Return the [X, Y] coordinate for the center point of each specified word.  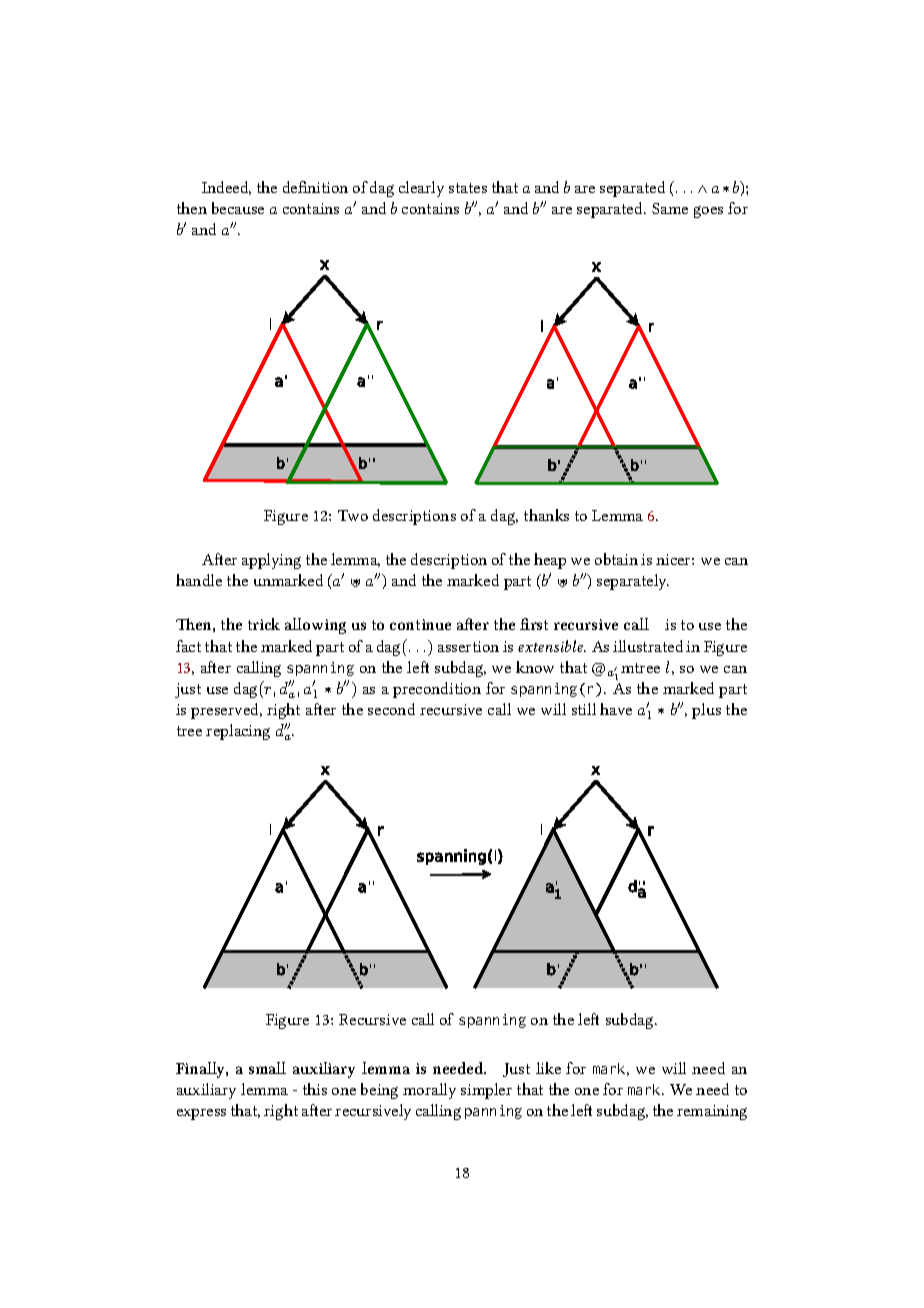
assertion [468, 646]
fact [188, 646]
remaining [712, 1112]
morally [429, 1091]
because [238, 208]
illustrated [648, 646]
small [267, 1068]
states [468, 188]
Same [670, 208]
